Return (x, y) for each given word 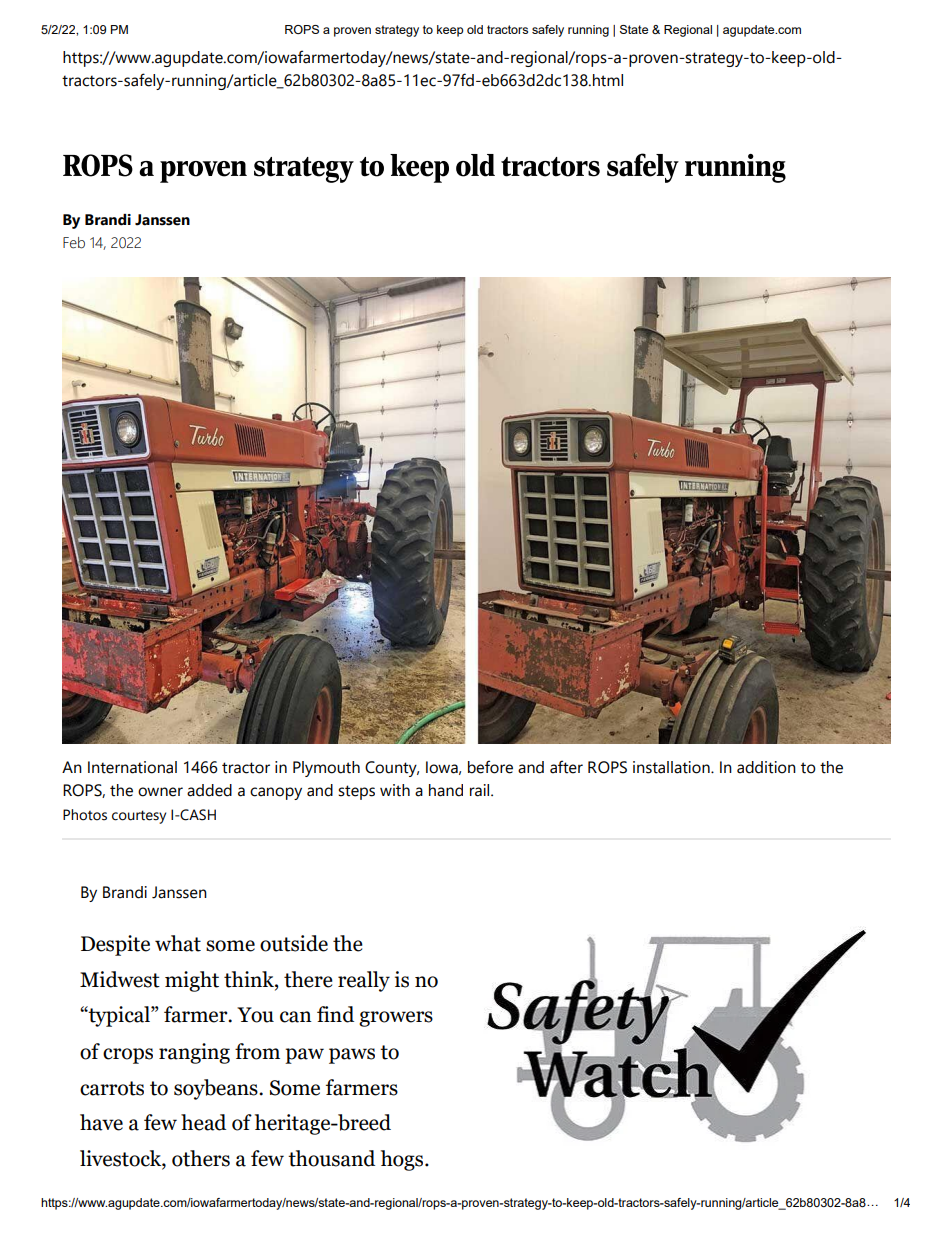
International (132, 767)
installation (672, 767)
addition (766, 767)
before (490, 767)
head (203, 1122)
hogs (403, 1160)
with (395, 790)
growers (396, 1019)
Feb (74, 243)
